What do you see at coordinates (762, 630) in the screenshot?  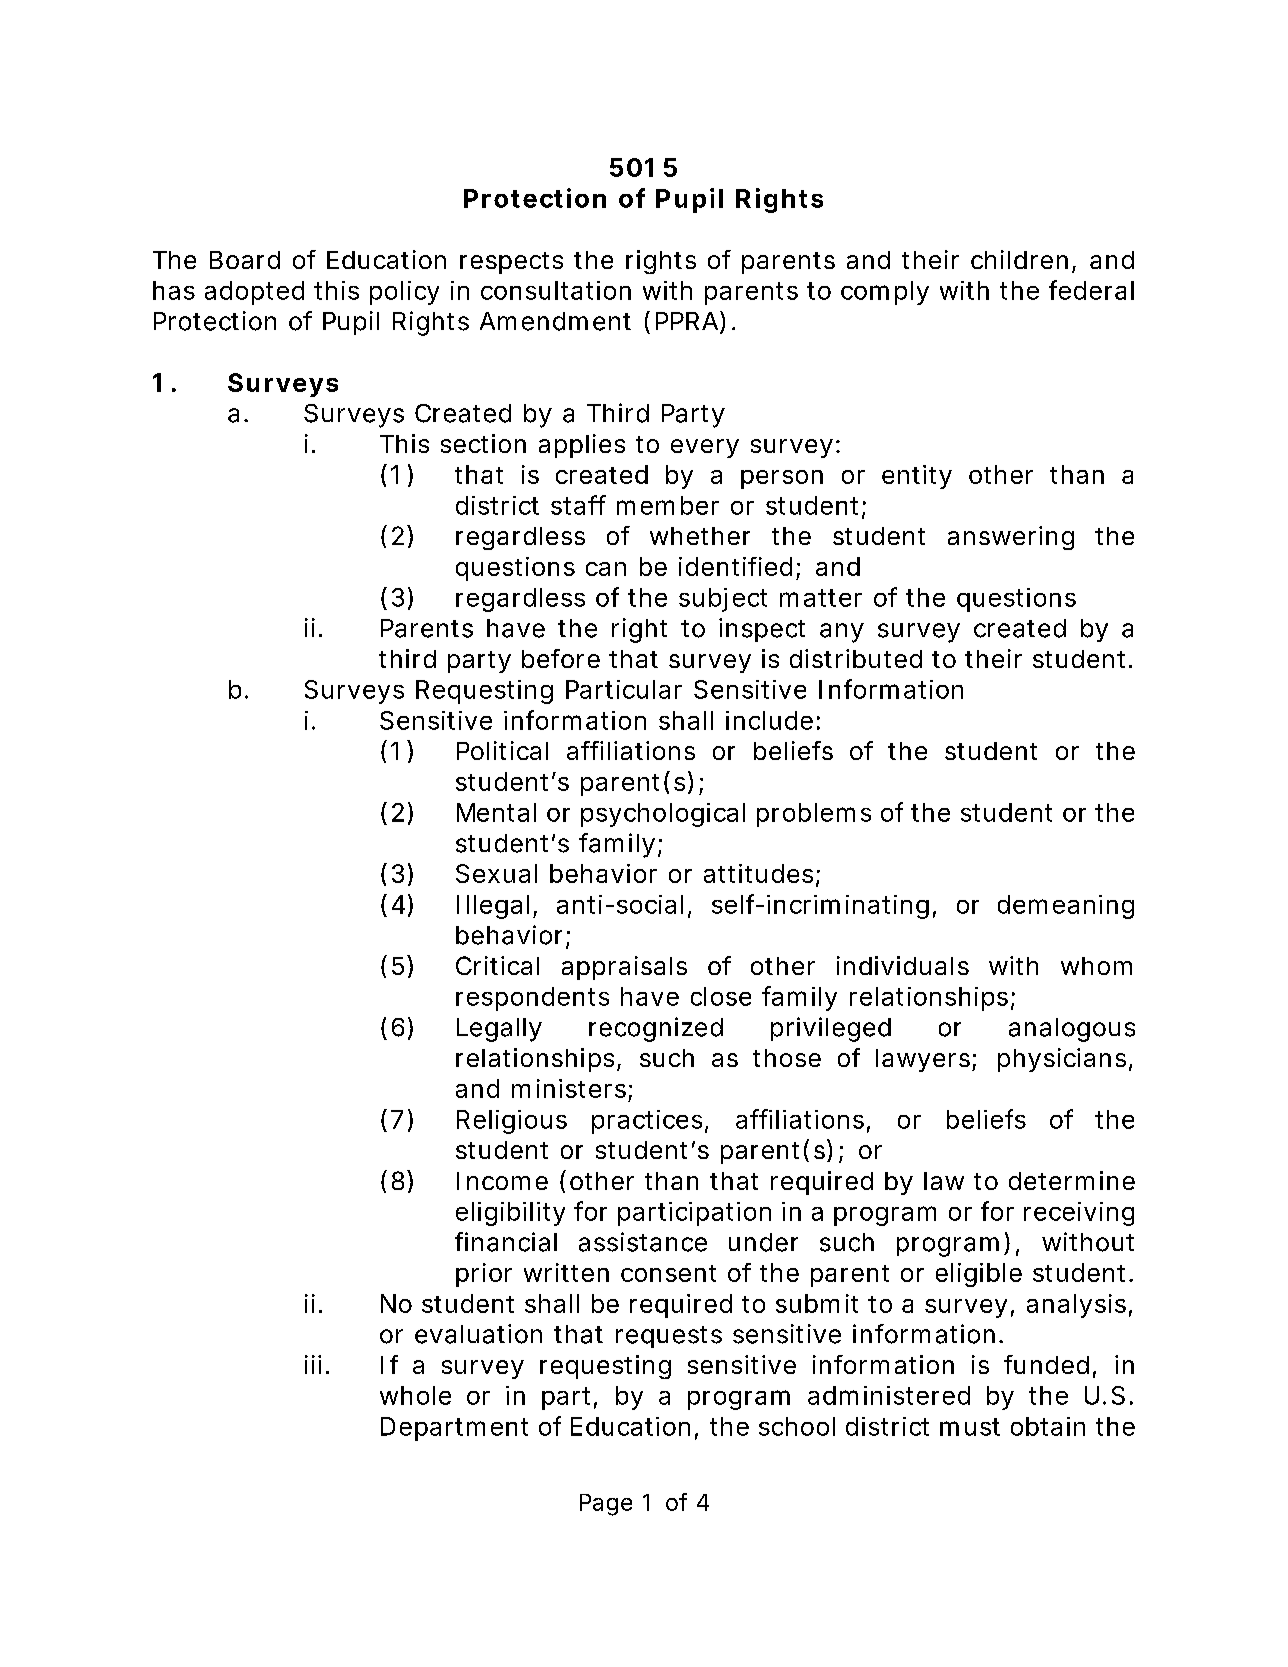 I see `inspect` at bounding box center [762, 630].
